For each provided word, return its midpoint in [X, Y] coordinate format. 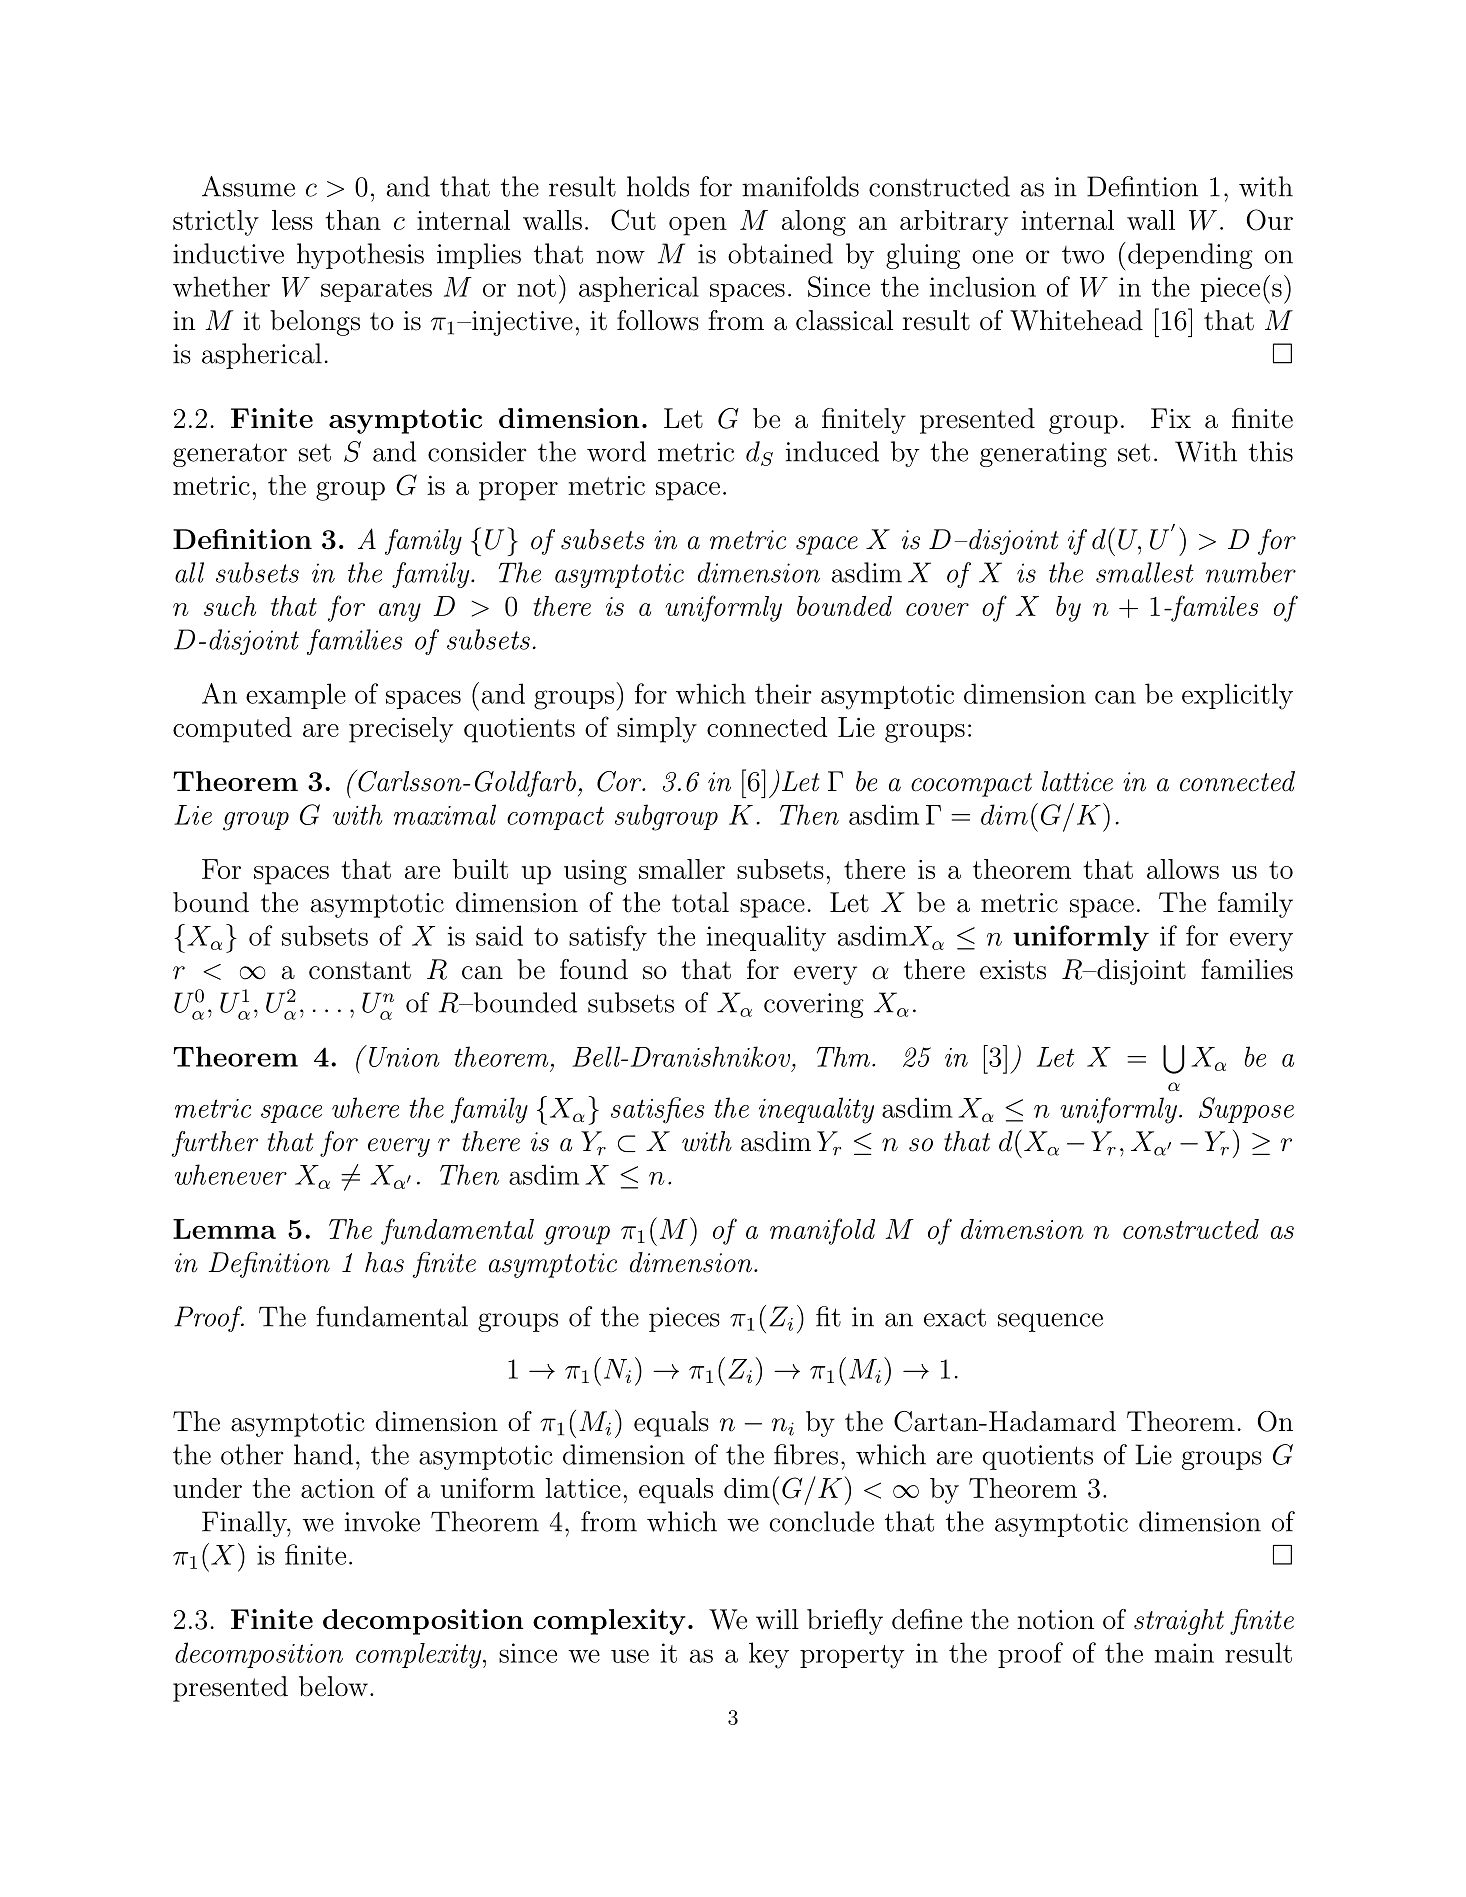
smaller [682, 869]
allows [1183, 869]
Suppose [1246, 1110]
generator [230, 455]
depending [1190, 256]
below [333, 1686]
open [698, 226]
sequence [1050, 1322]
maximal [445, 814]
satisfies [657, 1110]
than [353, 220]
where [365, 1107]
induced [832, 451]
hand [323, 1454]
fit [828, 1316]
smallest [1145, 572]
